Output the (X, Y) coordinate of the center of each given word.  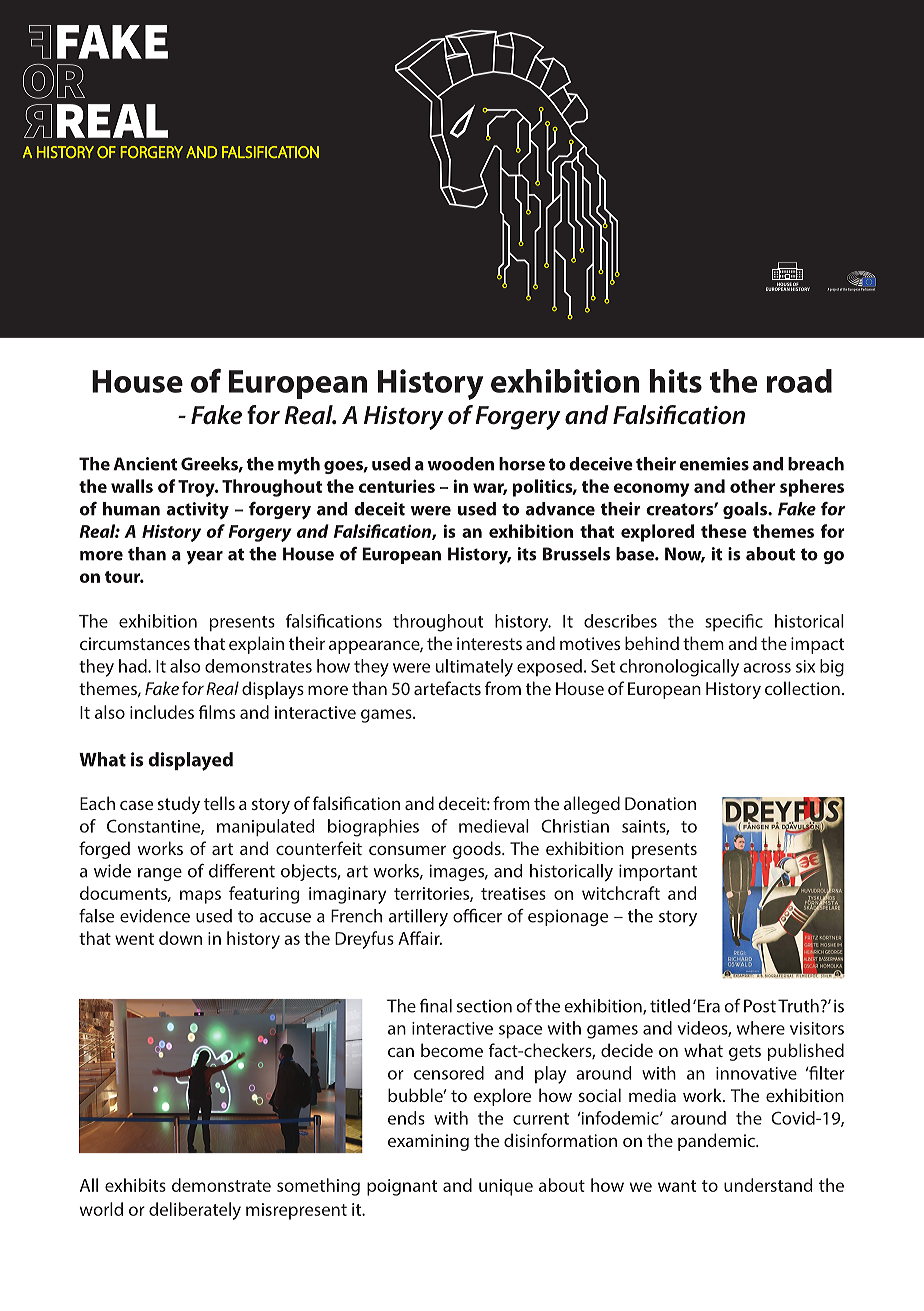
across (767, 668)
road (799, 381)
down (180, 938)
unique (506, 1187)
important (658, 872)
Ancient (145, 464)
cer (490, 918)
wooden (461, 464)
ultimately (474, 668)
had (134, 666)
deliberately (195, 1211)
